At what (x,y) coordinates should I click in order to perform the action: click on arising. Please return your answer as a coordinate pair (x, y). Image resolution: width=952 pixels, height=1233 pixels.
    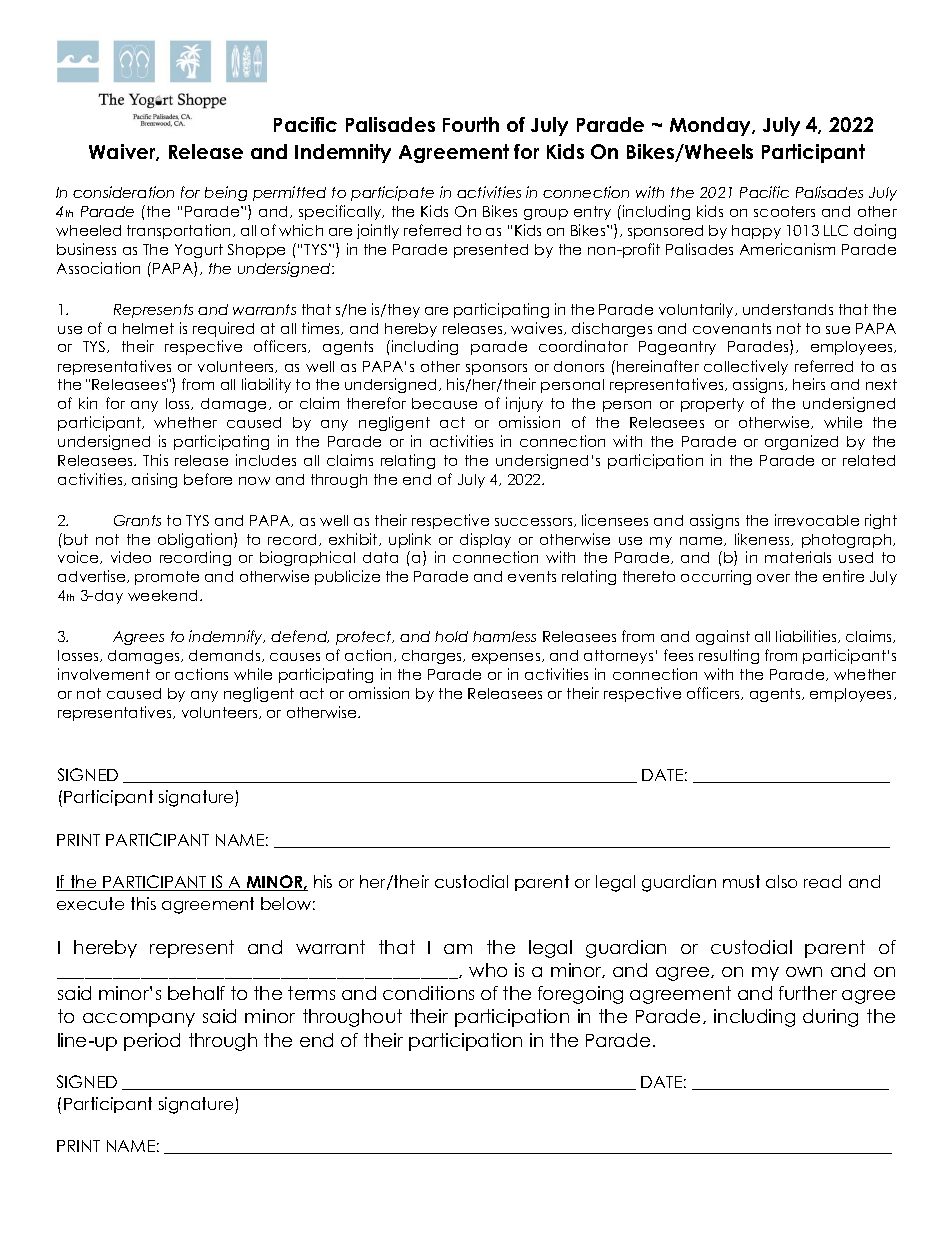
    Looking at the image, I should click on (154, 480).
